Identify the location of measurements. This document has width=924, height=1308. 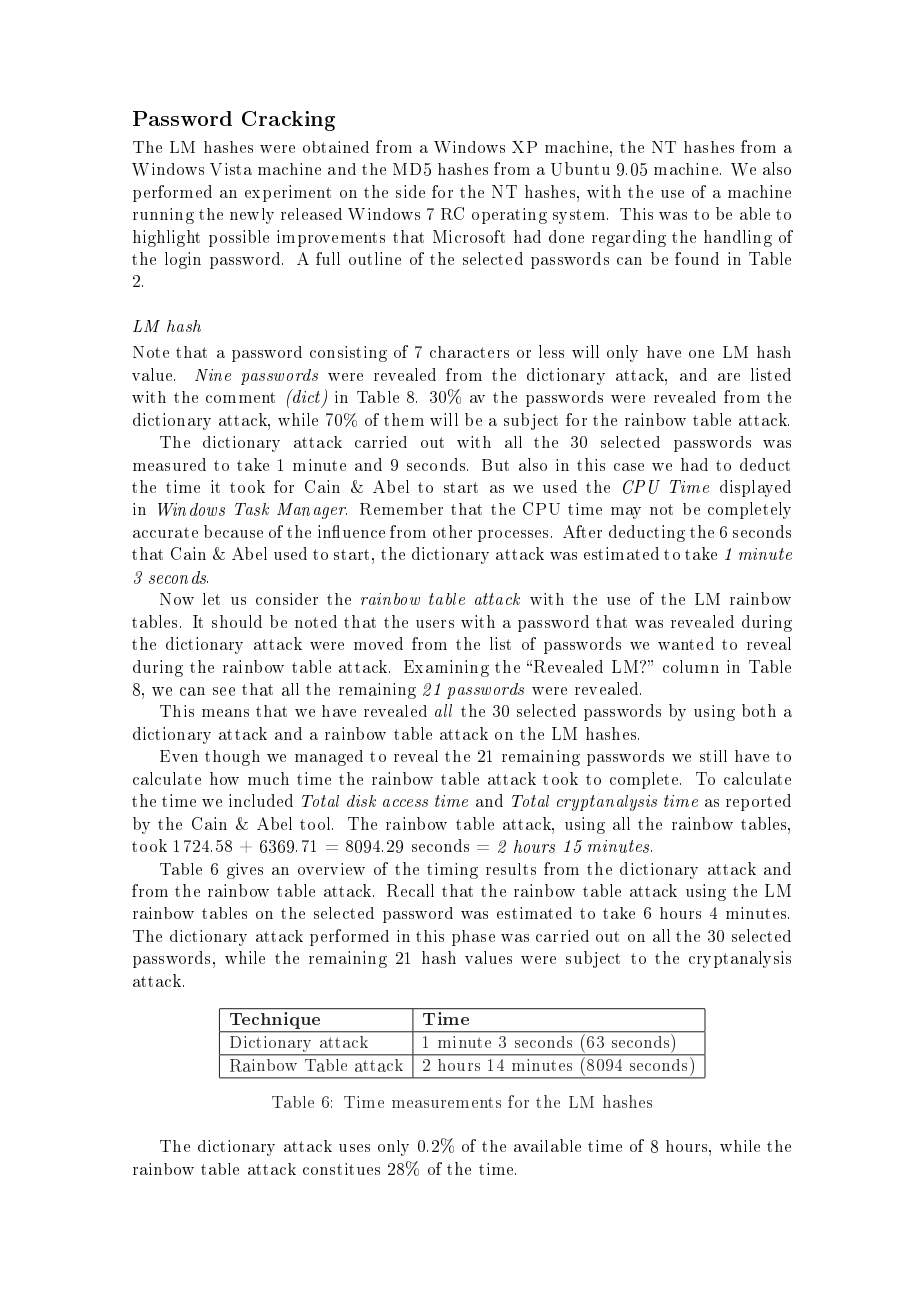
(446, 1102).
